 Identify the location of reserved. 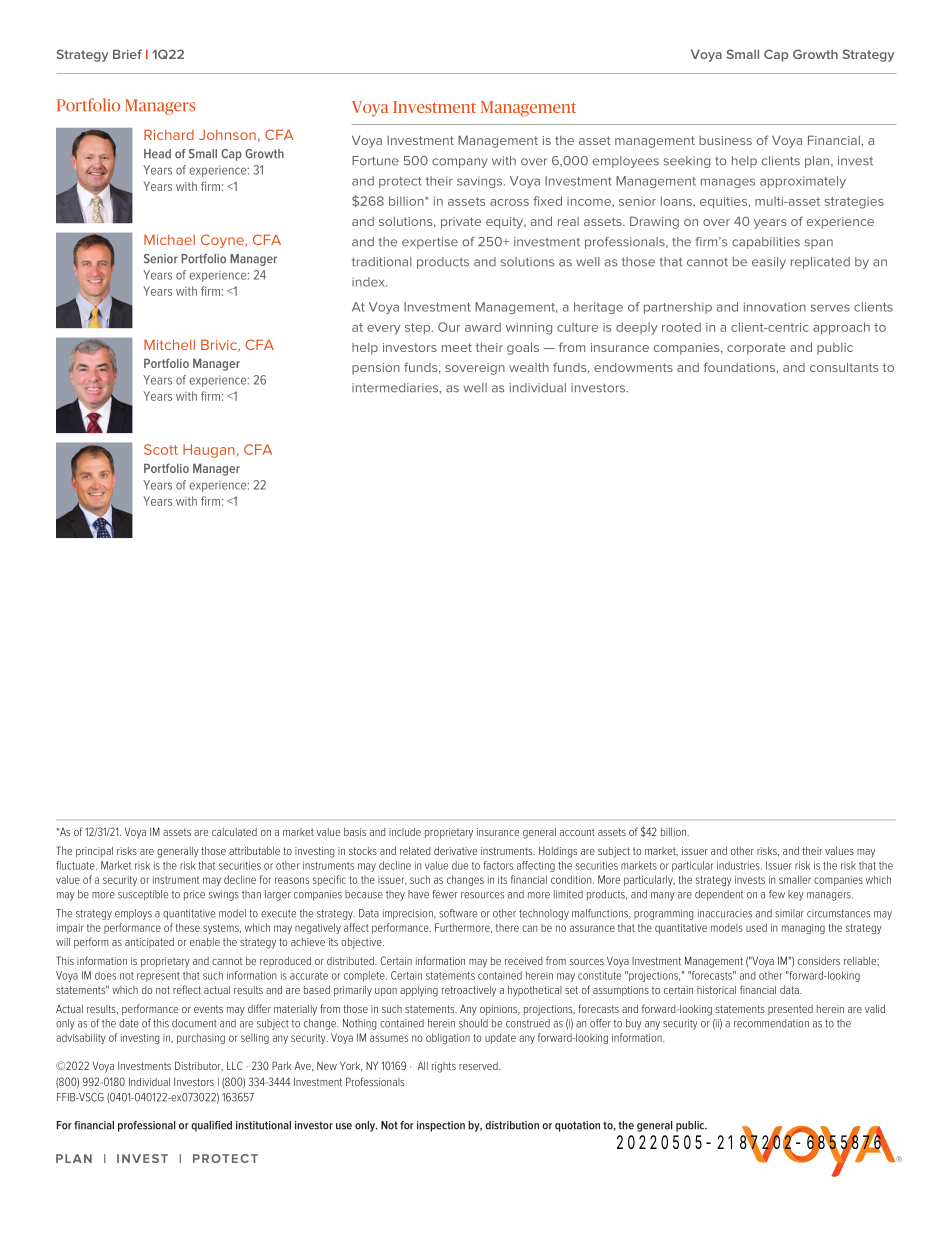
(479, 1066).
